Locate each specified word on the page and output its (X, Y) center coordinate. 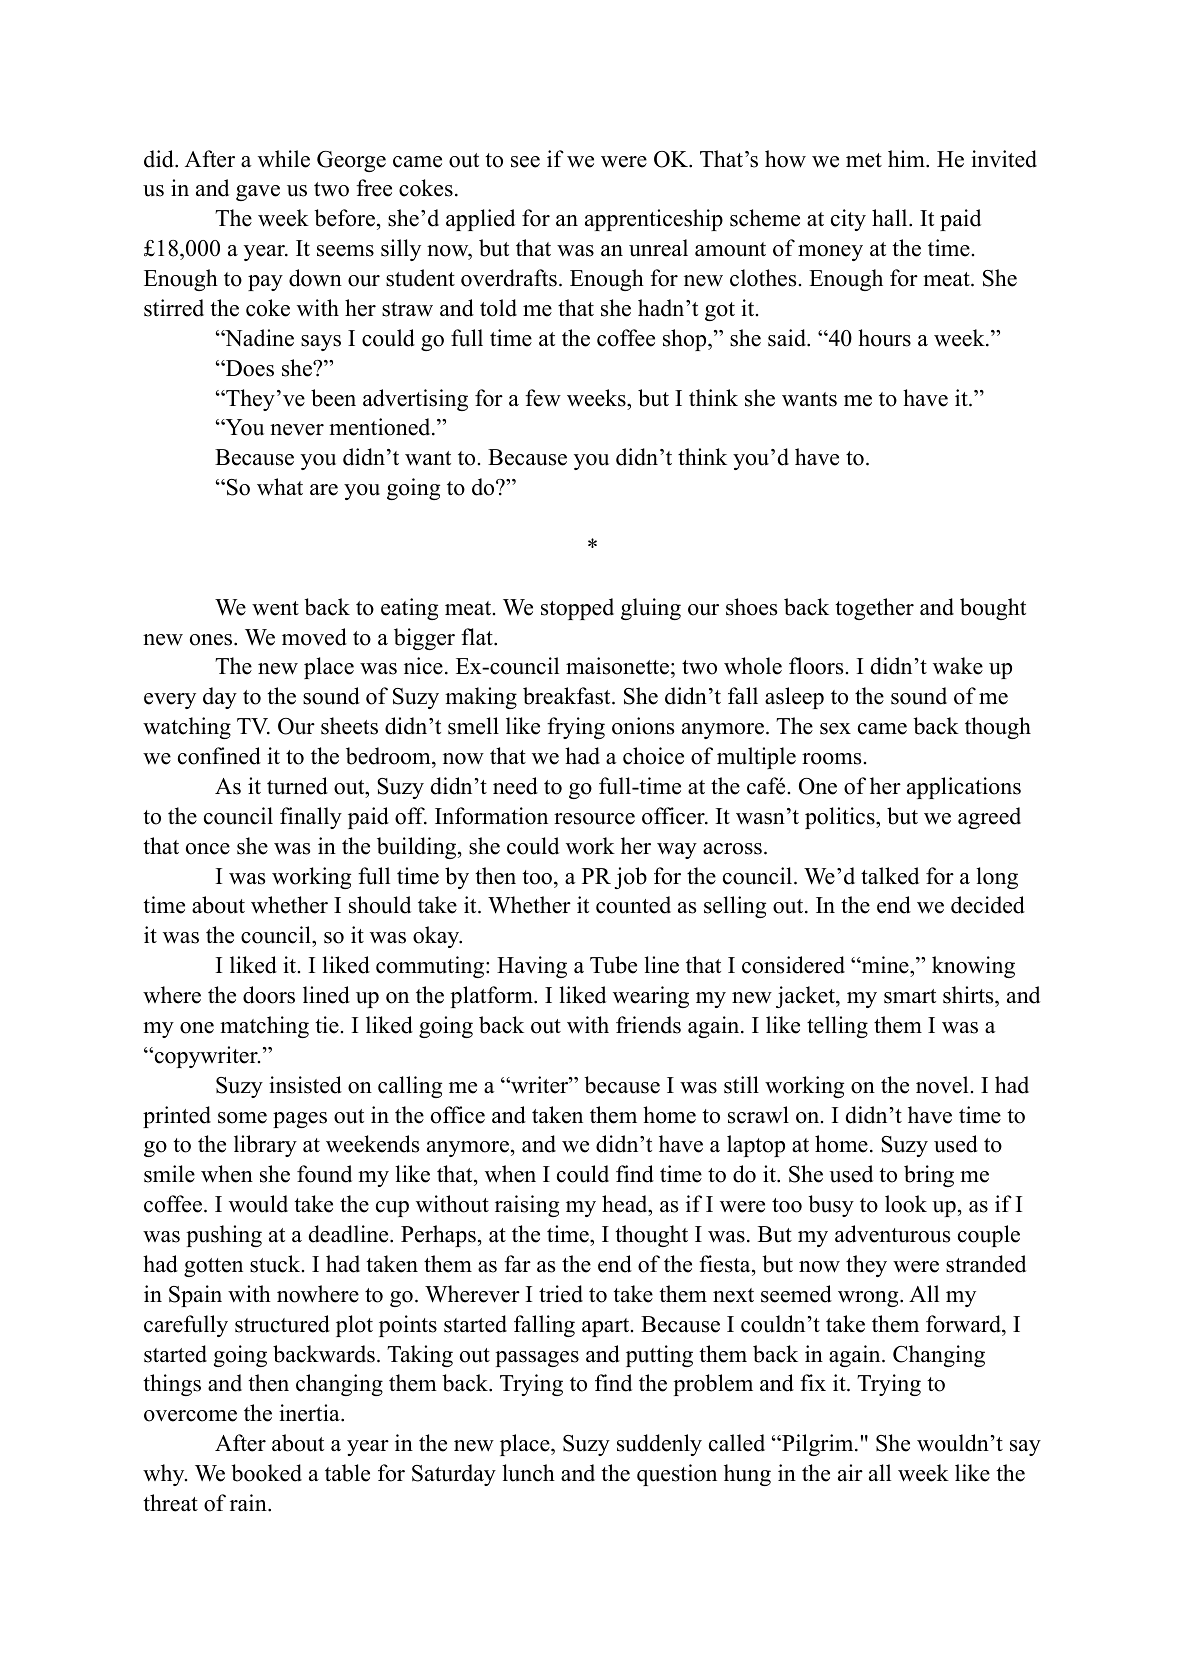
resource (594, 819)
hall (891, 217)
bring (929, 1176)
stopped (577, 609)
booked (266, 1473)
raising (527, 1206)
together (874, 609)
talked (890, 876)
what (280, 487)
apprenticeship (654, 220)
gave (258, 193)
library (265, 1146)
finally (311, 818)
